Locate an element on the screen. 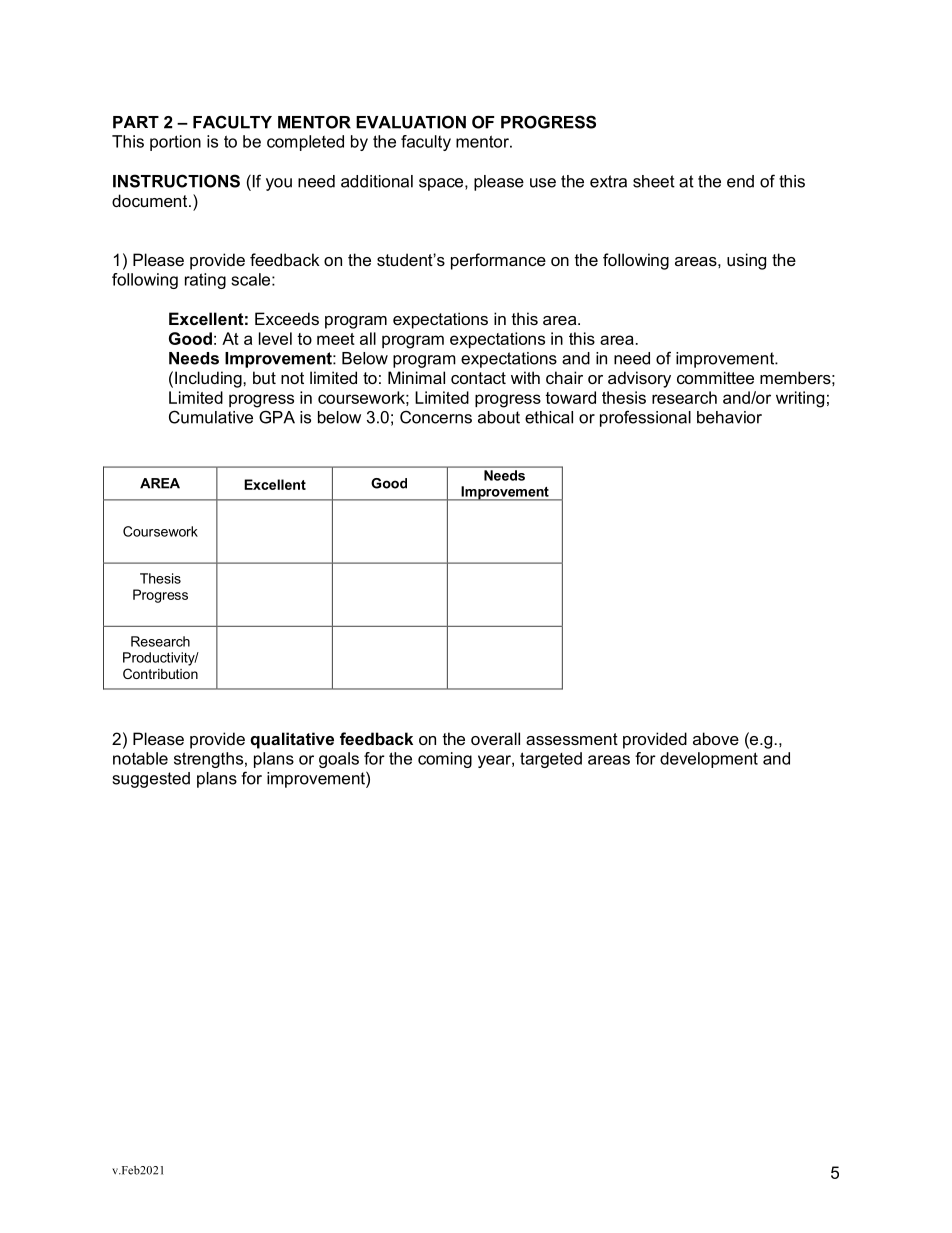 This screenshot has height=1233, width=952. end is located at coordinates (740, 181).
